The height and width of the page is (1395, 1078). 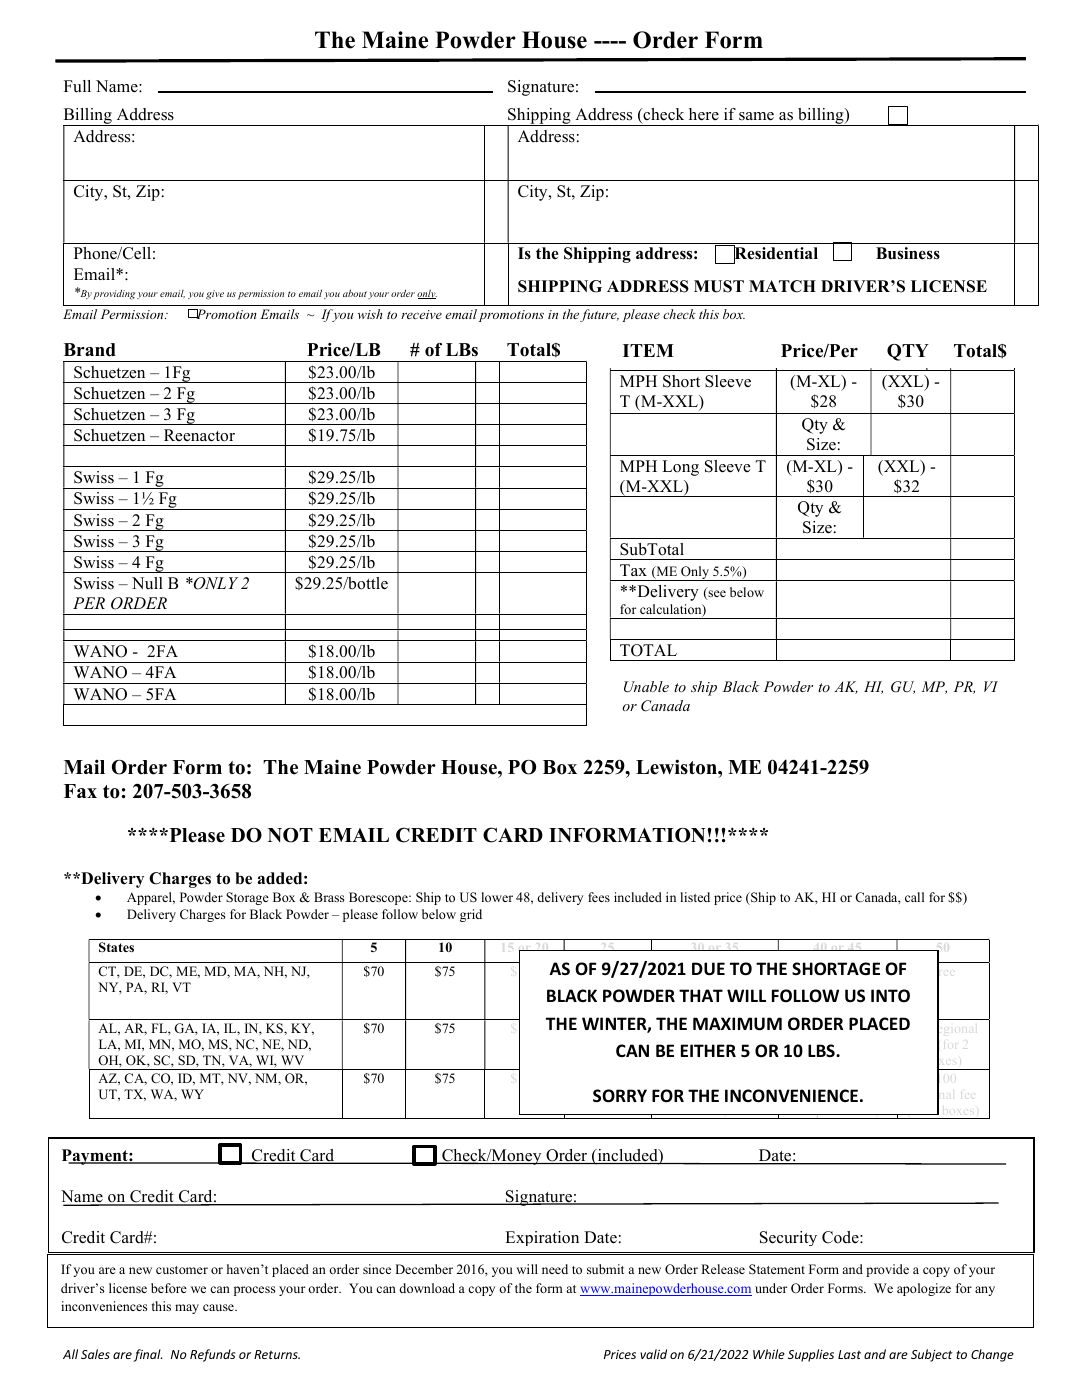 What do you see at coordinates (756, 116) in the page?
I see `same` at bounding box center [756, 116].
